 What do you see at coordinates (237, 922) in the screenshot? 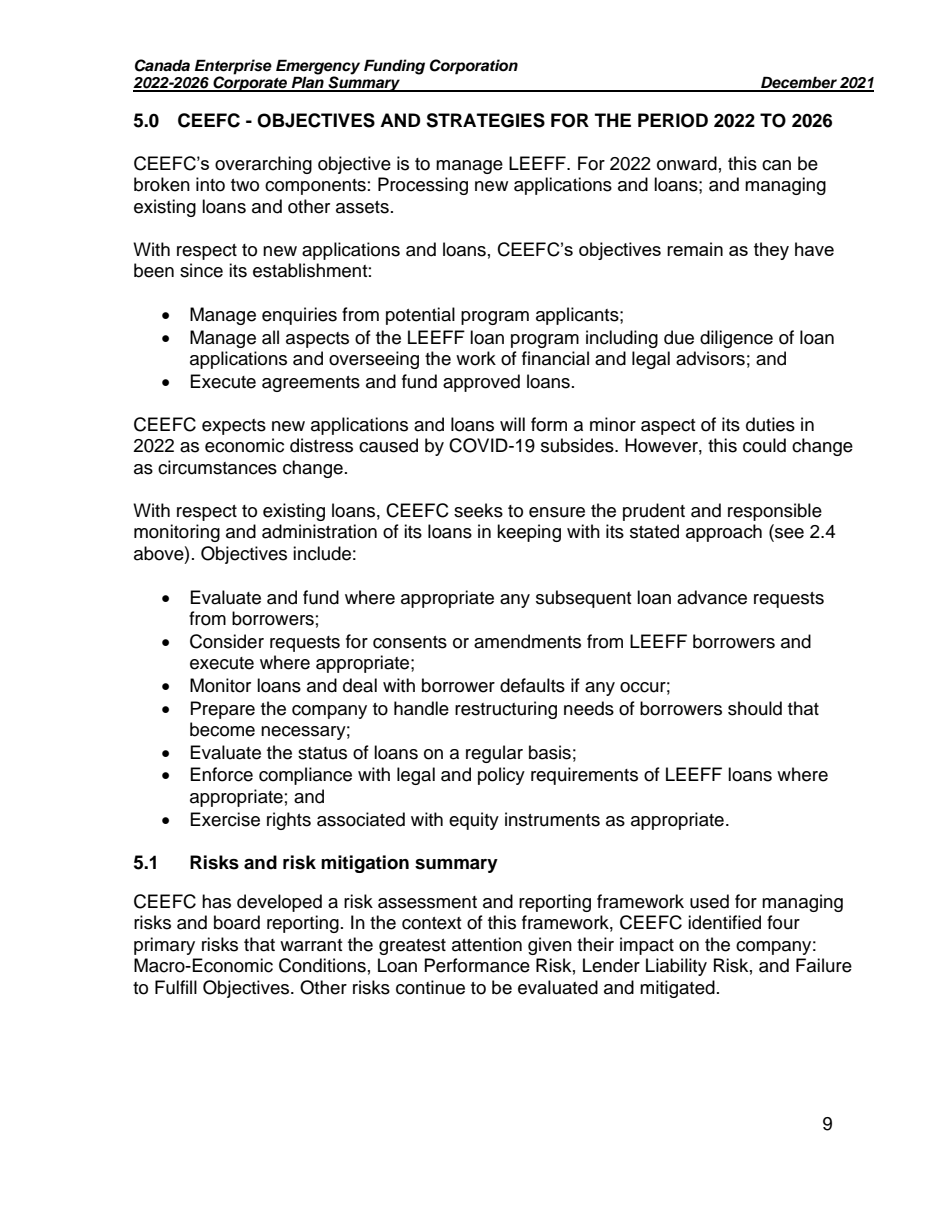
I see `board` at bounding box center [237, 922].
